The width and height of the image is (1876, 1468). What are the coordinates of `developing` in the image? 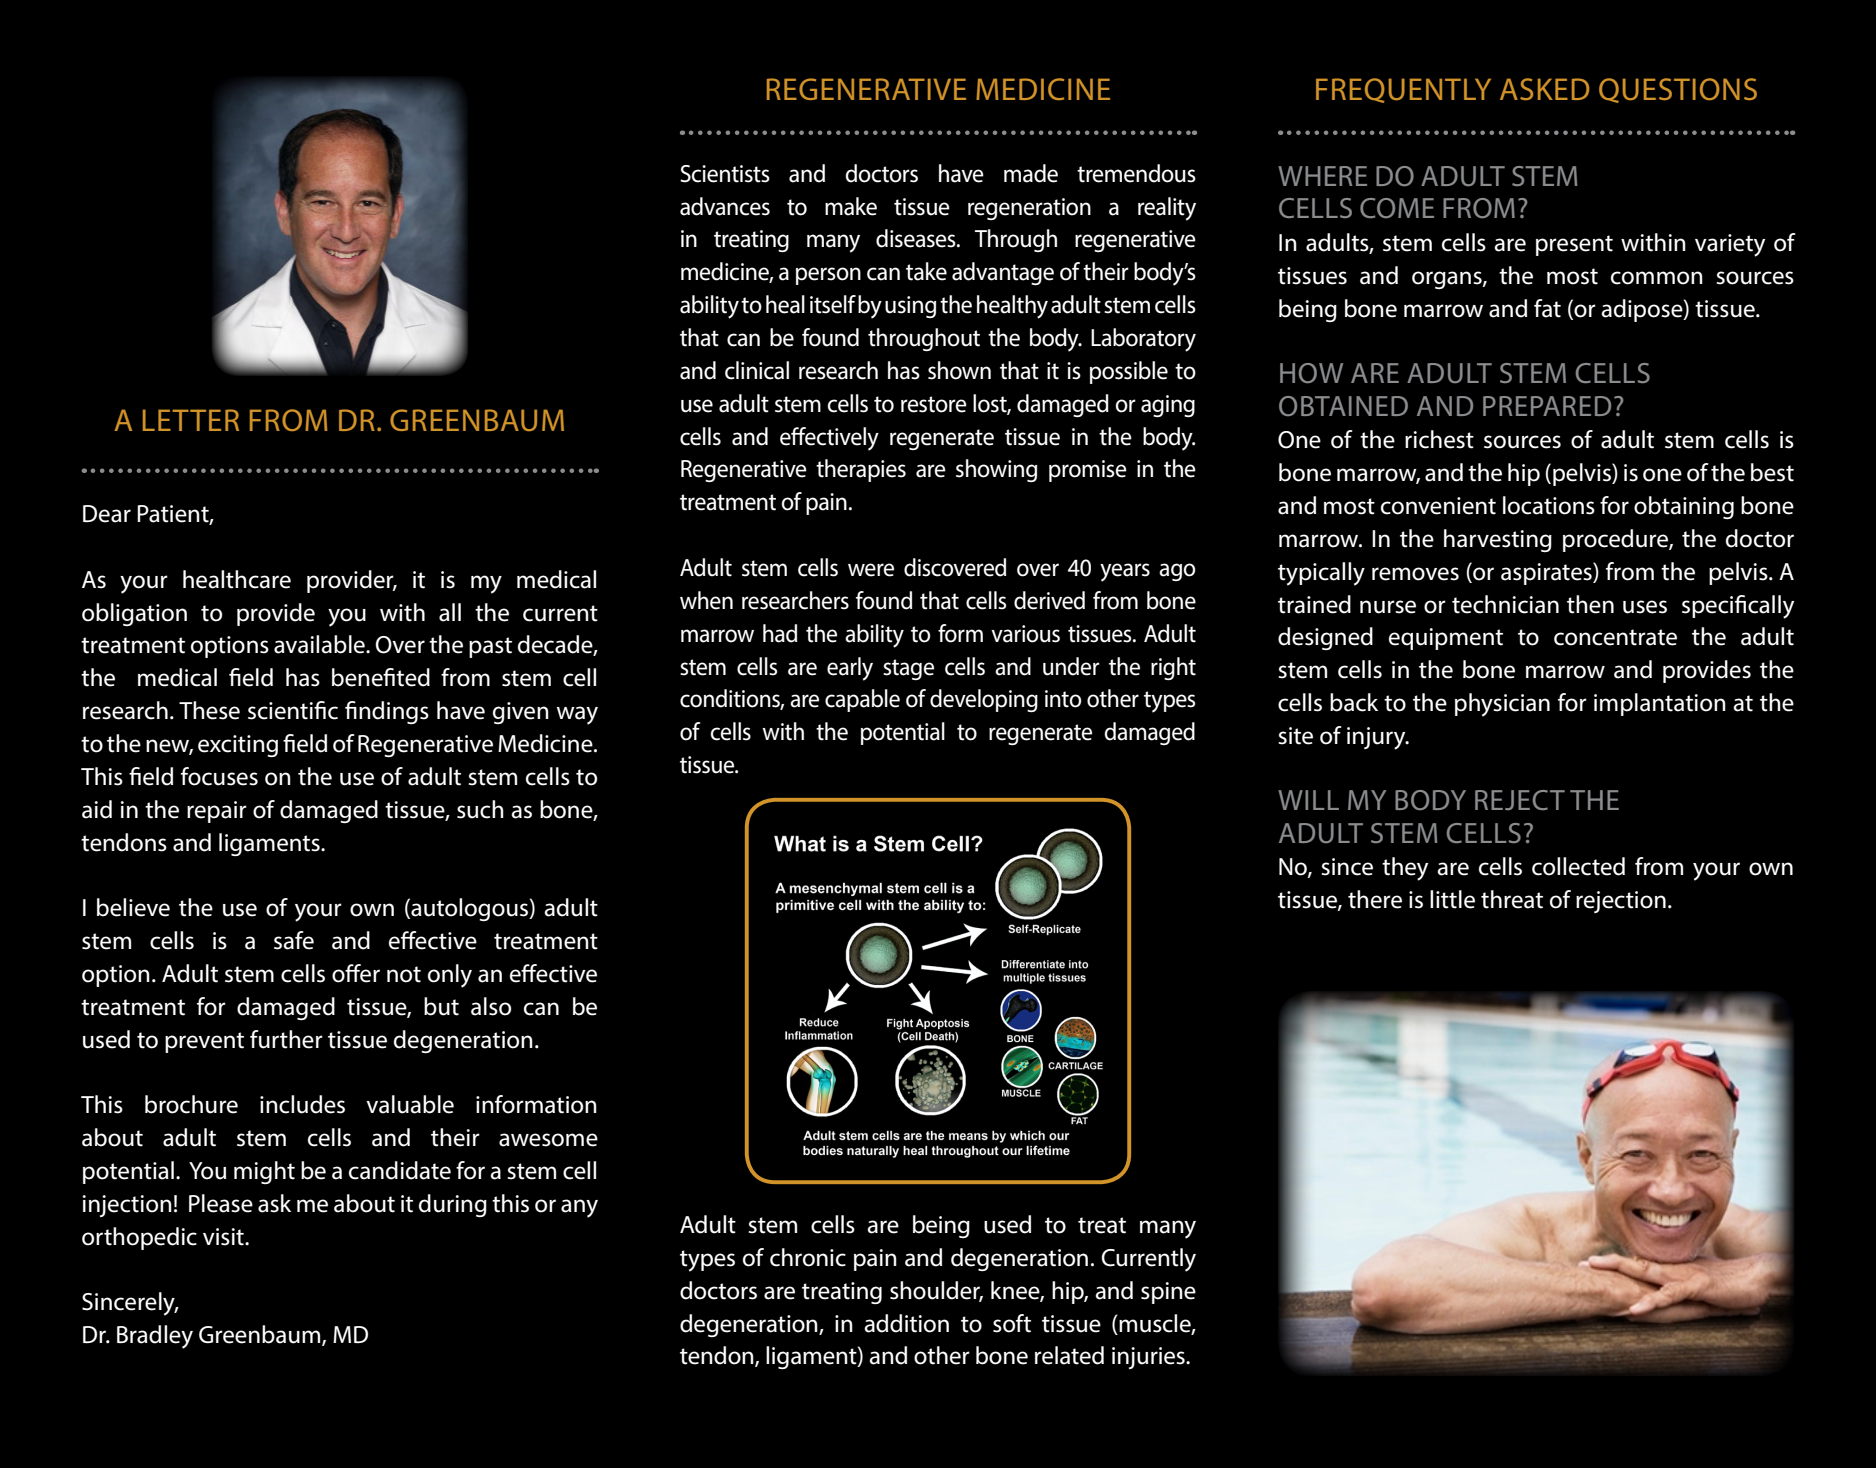 It's located at (984, 700).
